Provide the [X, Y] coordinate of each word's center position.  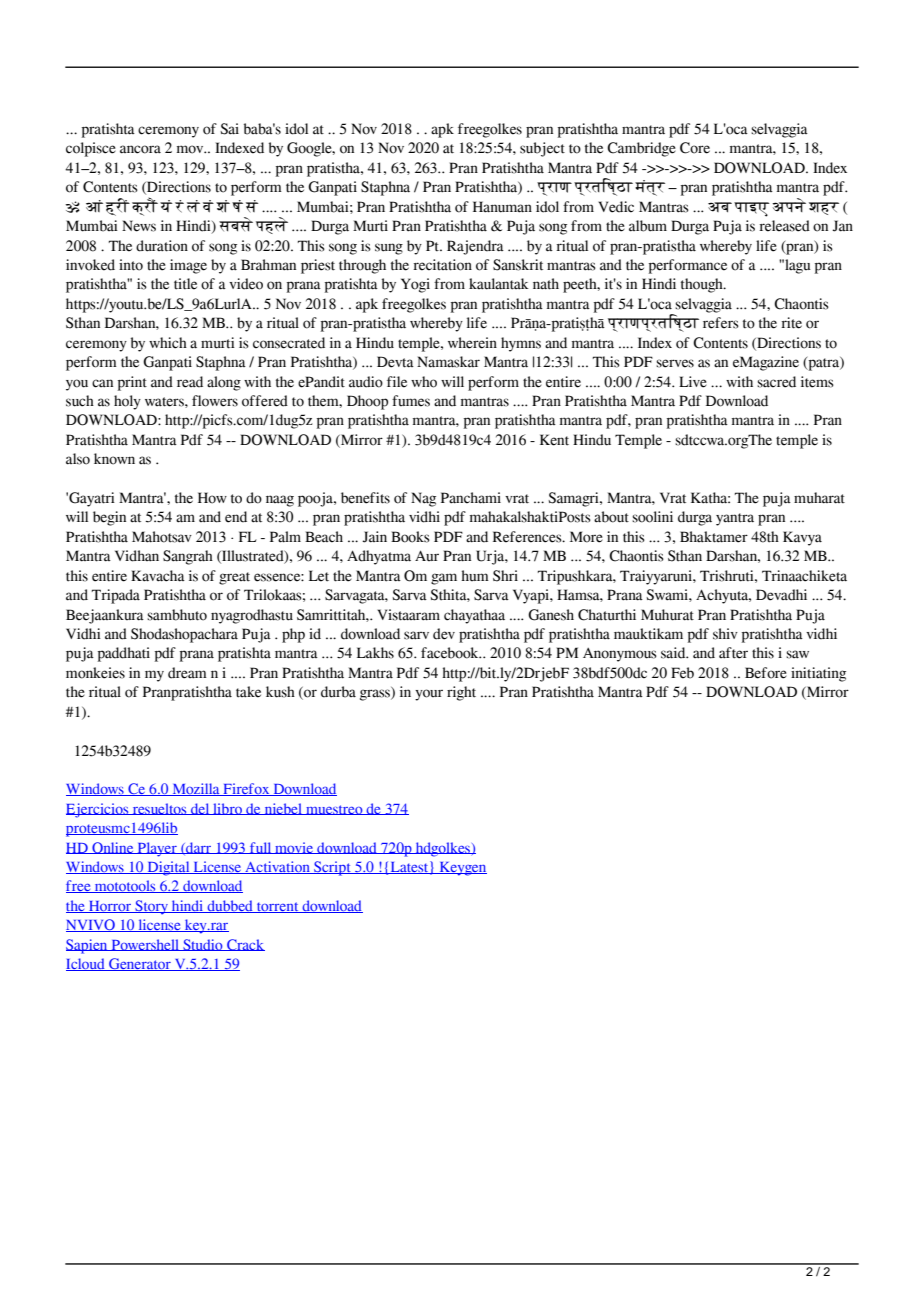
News [139, 226]
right [461, 693]
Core [695, 148]
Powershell [145, 945]
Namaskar [448, 362]
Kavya [802, 538]
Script [332, 868]
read [190, 382]
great [234, 578]
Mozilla [196, 789]
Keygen [462, 869]
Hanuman [502, 207]
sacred [776, 382]
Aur [427, 555]
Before [766, 673]
